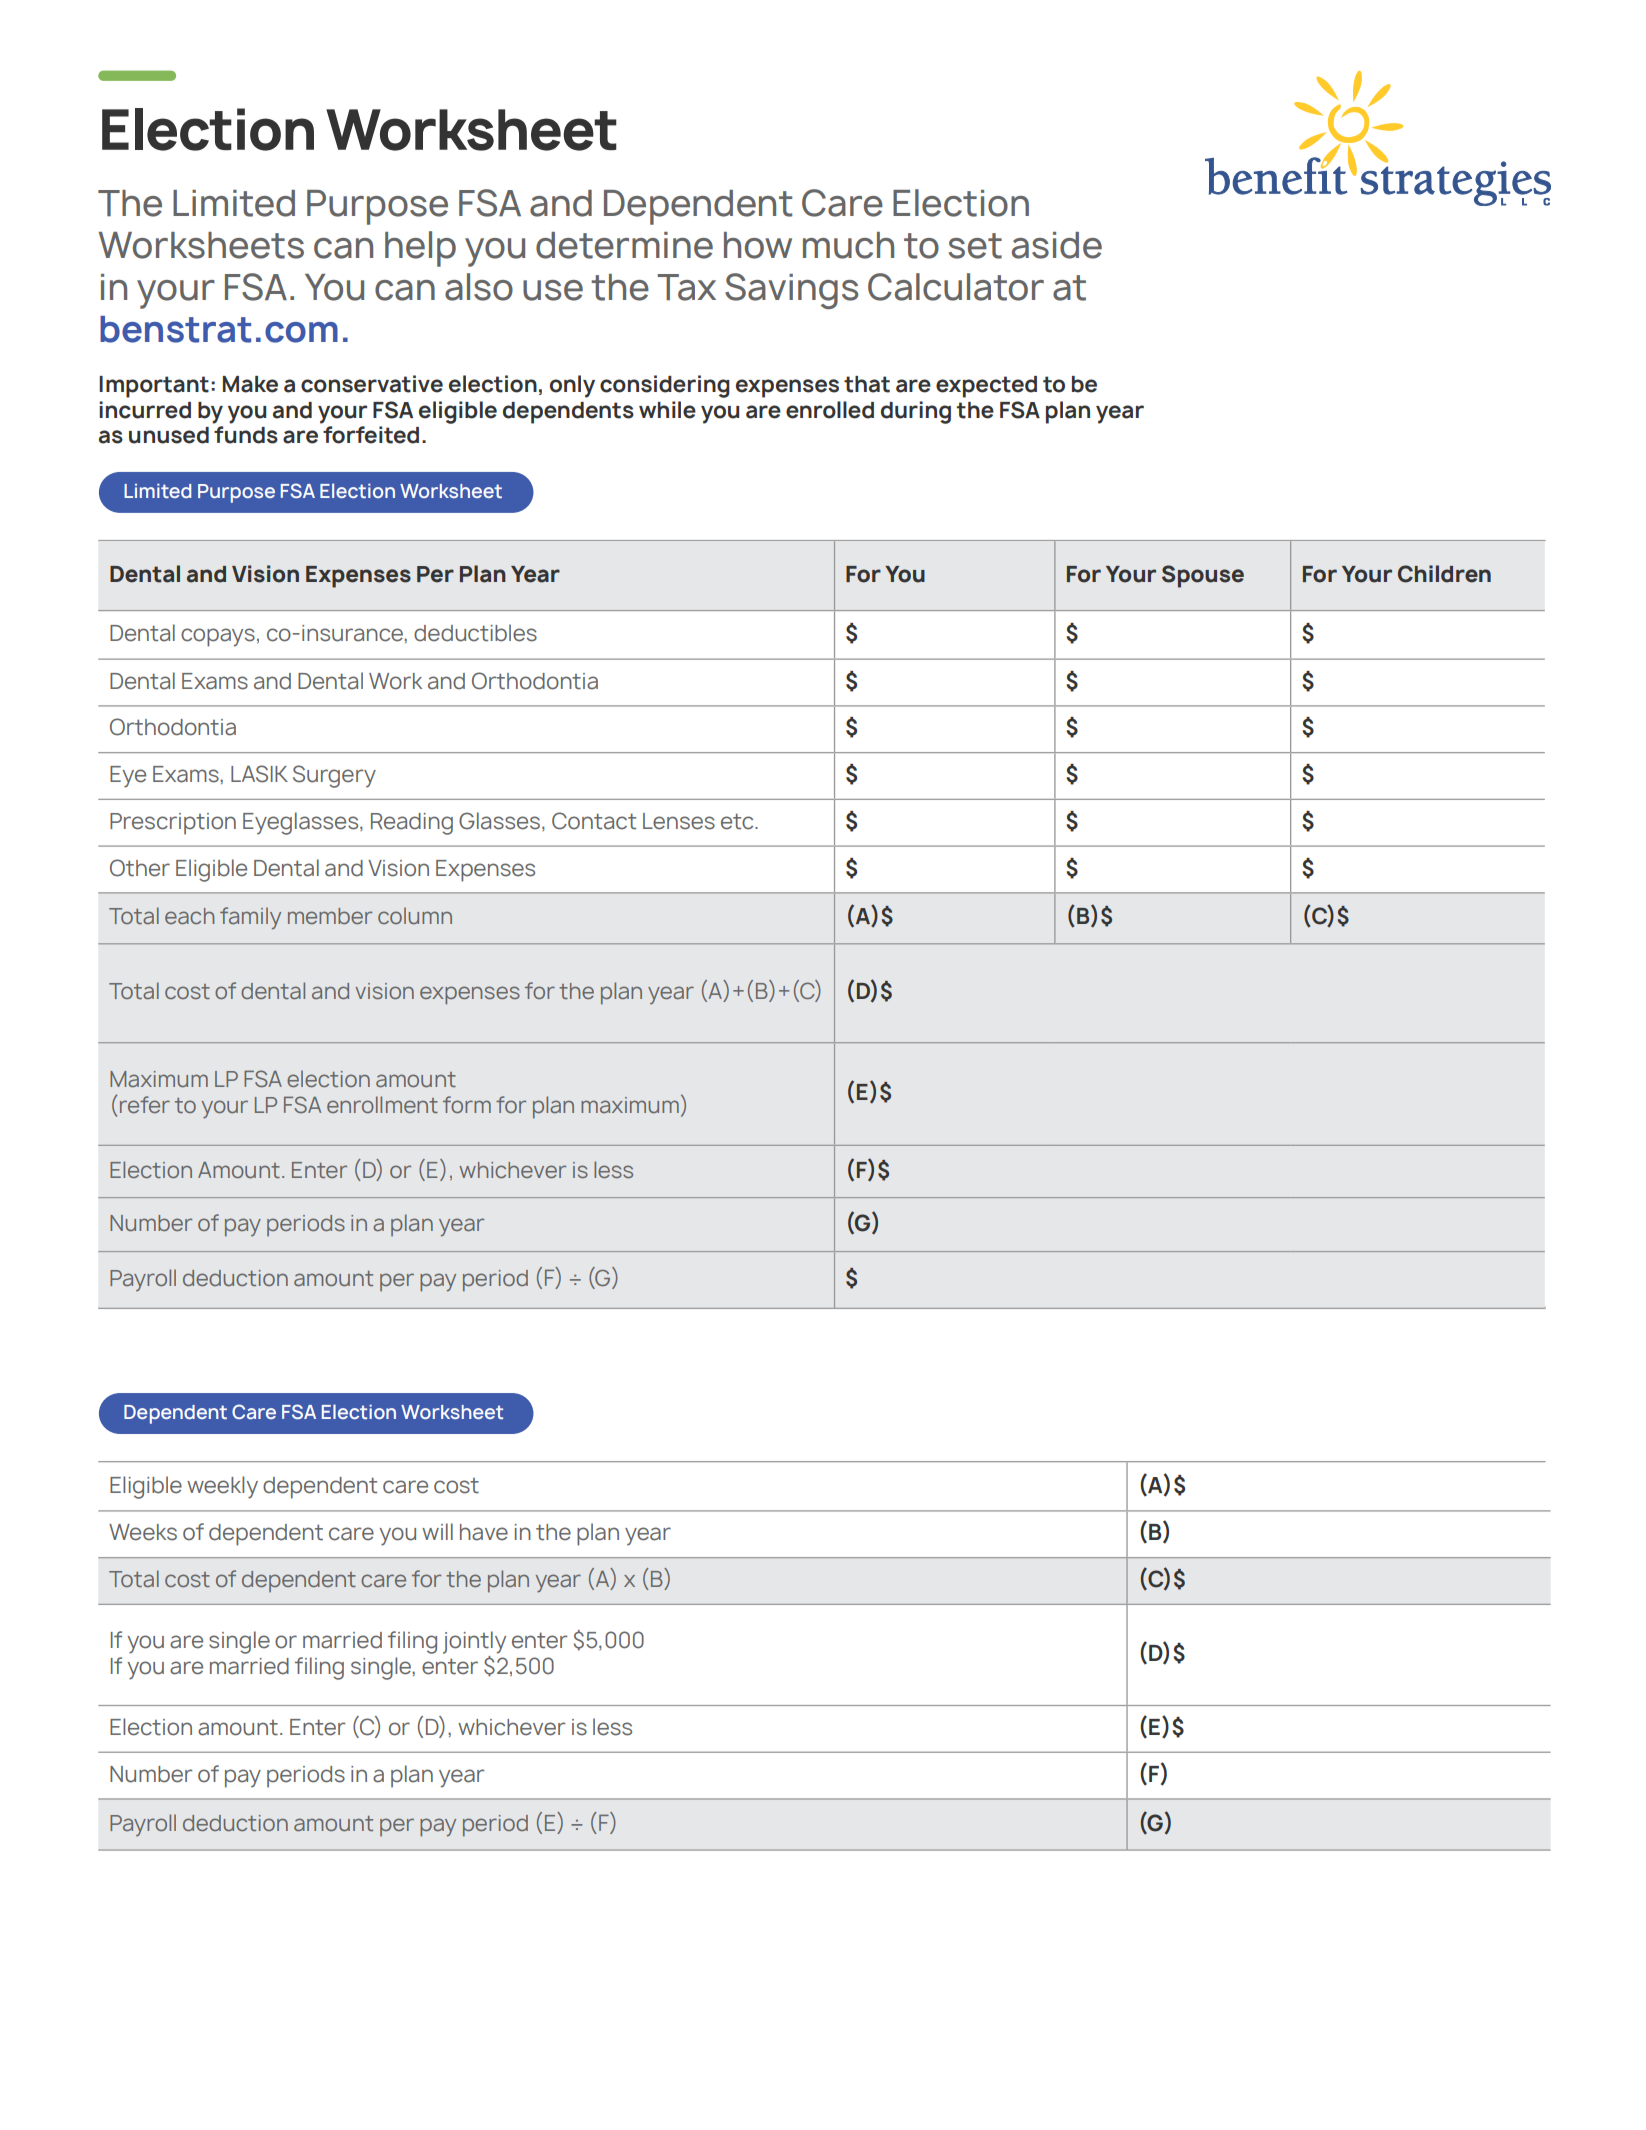 Image resolution: width=1646 pixels, height=2130 pixels. I want to click on Lenses, so click(679, 821).
